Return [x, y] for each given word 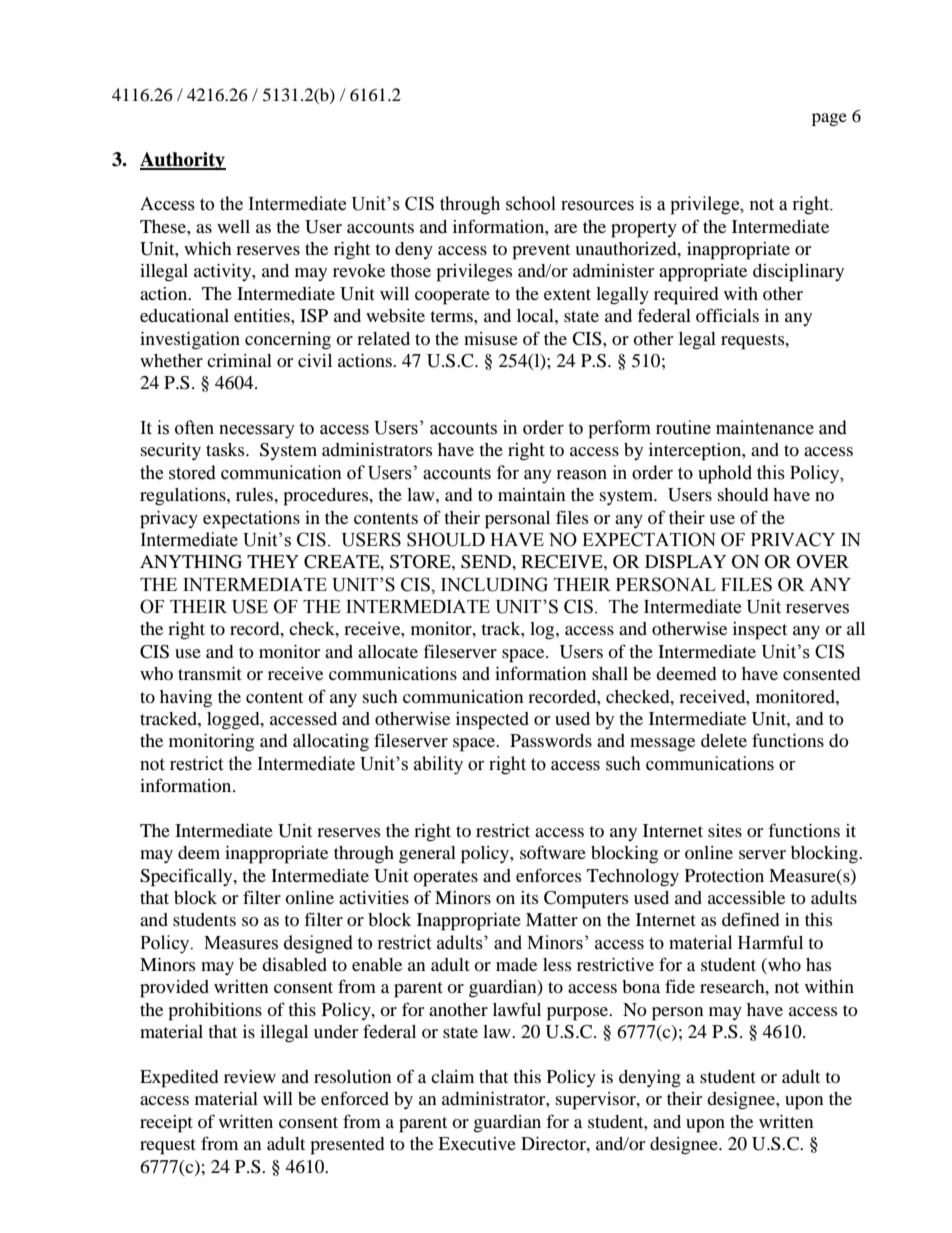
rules [255, 494]
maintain [531, 494]
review [250, 1076]
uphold [725, 474]
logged [234, 721]
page [829, 119]
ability [438, 765]
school [531, 203]
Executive [477, 1143]
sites [725, 830]
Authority [183, 161]
